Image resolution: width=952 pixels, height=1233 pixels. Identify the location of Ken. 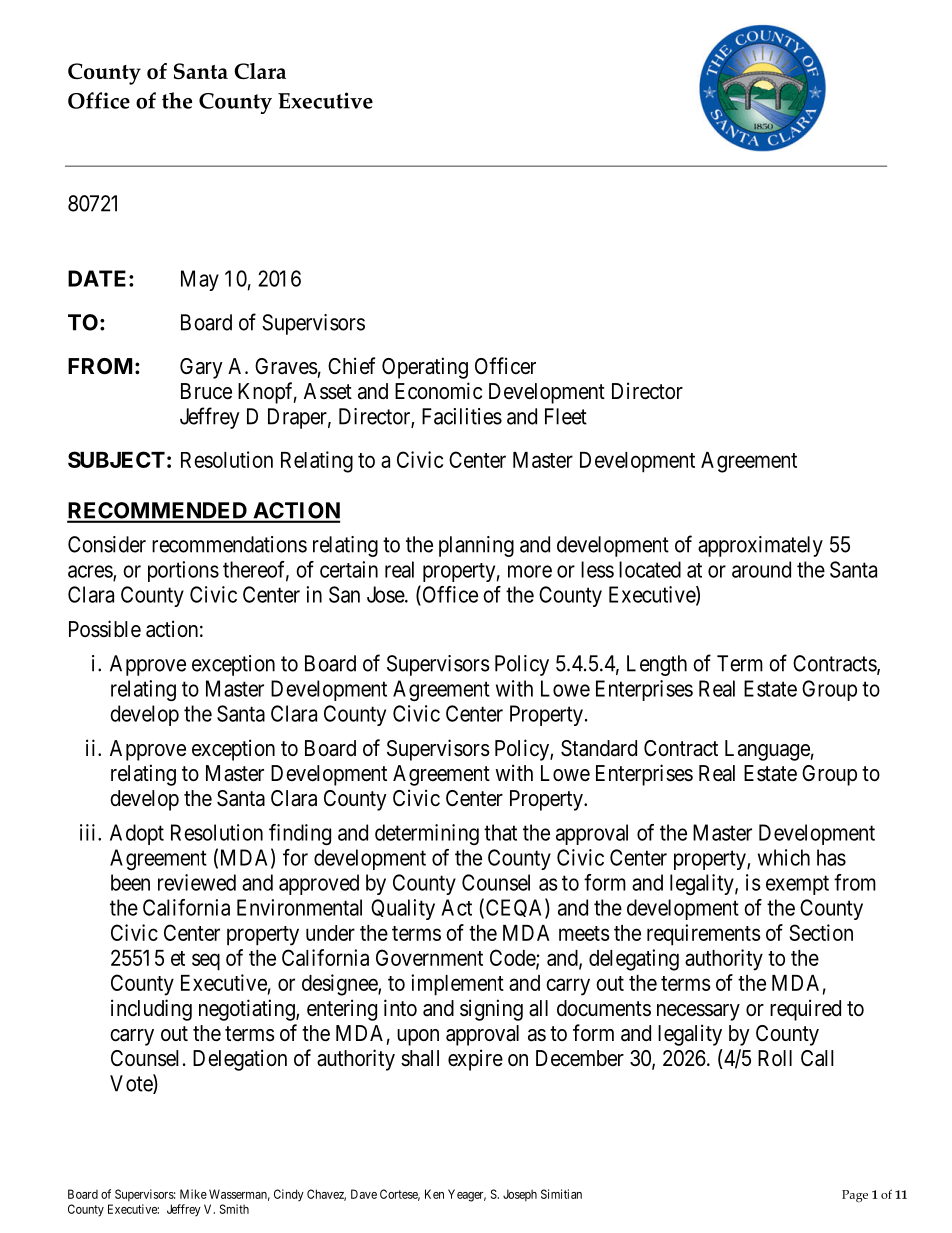
(434, 1194).
